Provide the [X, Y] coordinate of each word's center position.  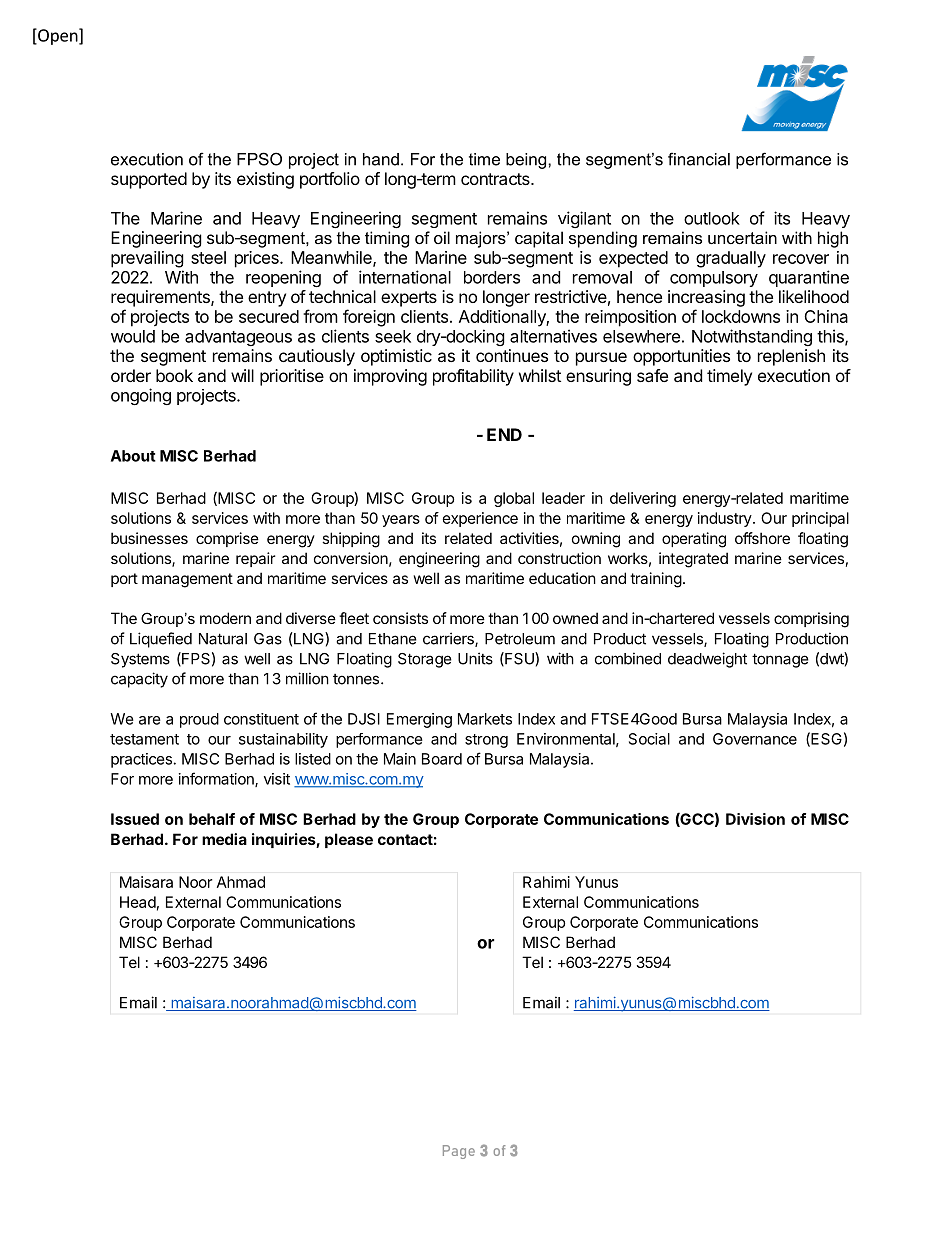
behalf [212, 819]
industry [725, 519]
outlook [712, 218]
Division [755, 819]
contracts [496, 179]
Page [459, 1152]
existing [265, 180]
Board [442, 759]
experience [480, 519]
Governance [755, 739]
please [349, 840]
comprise [227, 539]
